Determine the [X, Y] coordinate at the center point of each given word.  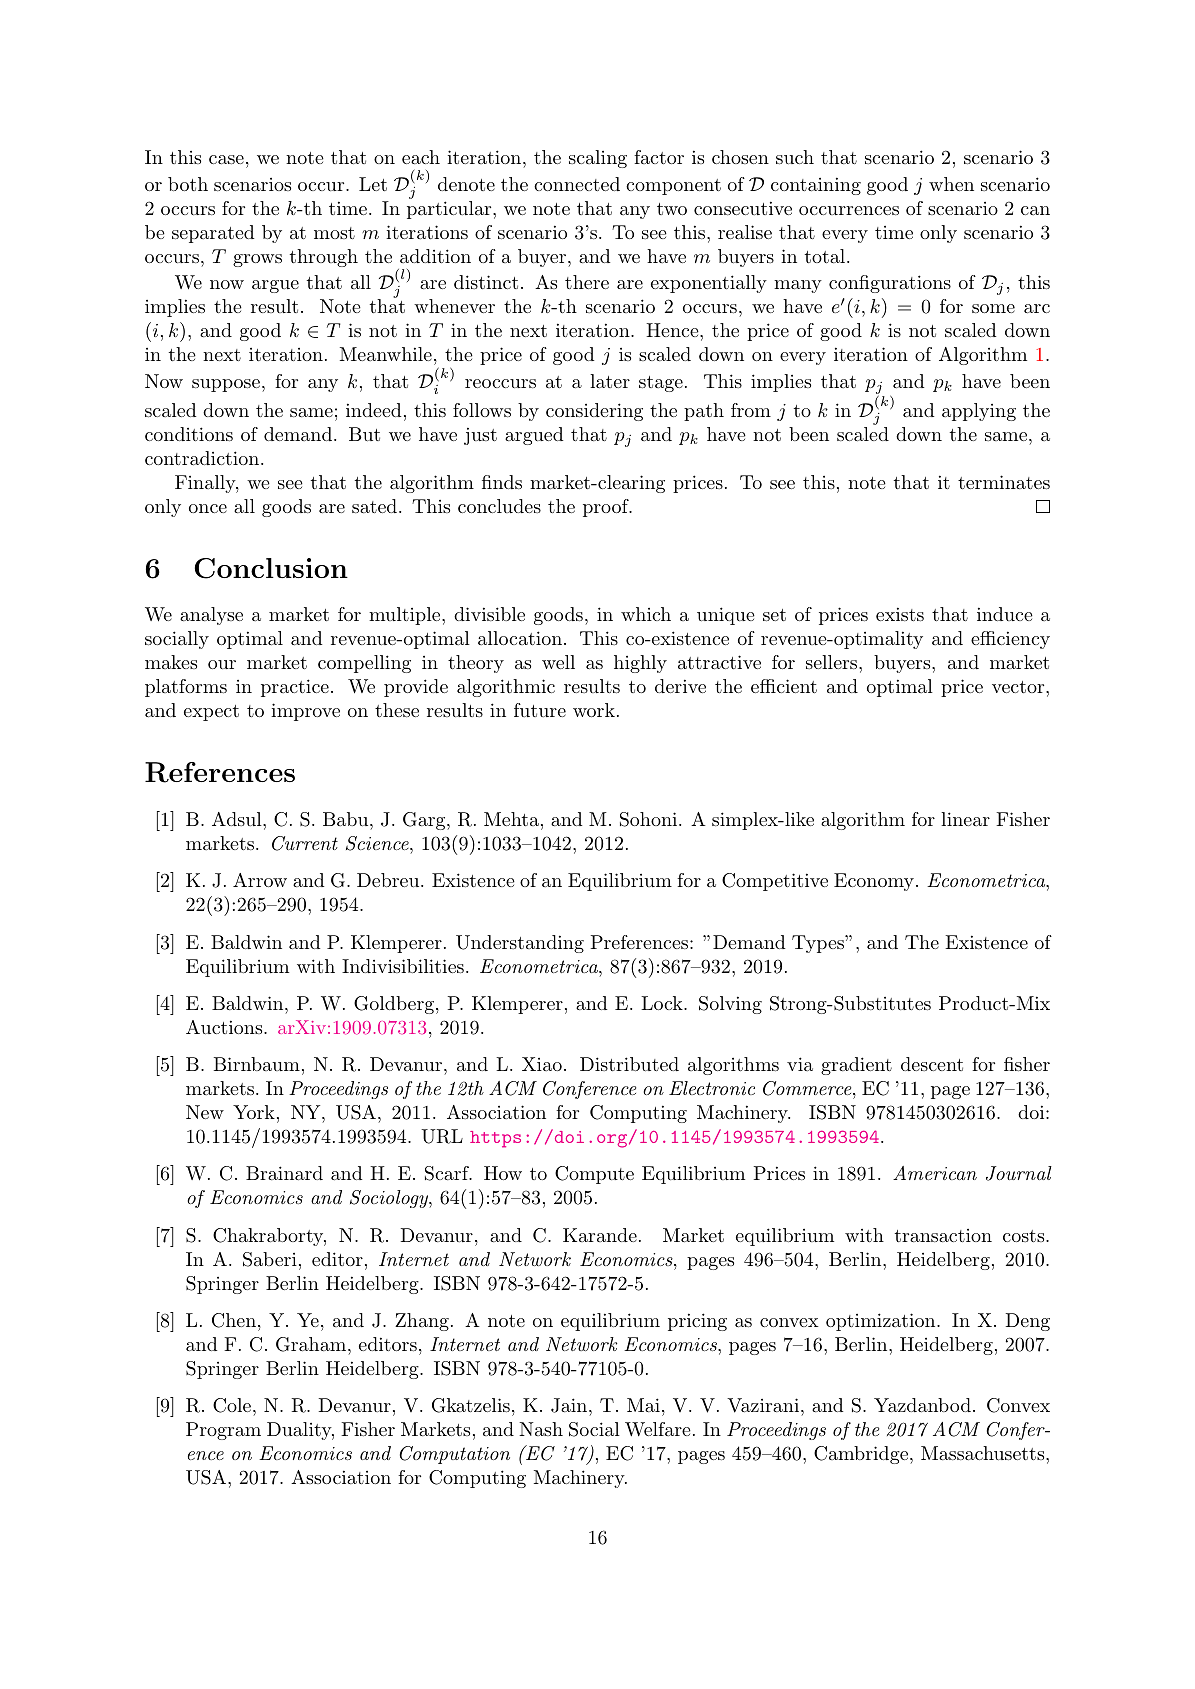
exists [900, 614]
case [226, 159]
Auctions [225, 1027]
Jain [569, 1405]
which [646, 614]
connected [577, 184]
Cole [232, 1405]
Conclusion [271, 568]
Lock [663, 1003]
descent [932, 1064]
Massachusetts [982, 1453]
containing [816, 186]
